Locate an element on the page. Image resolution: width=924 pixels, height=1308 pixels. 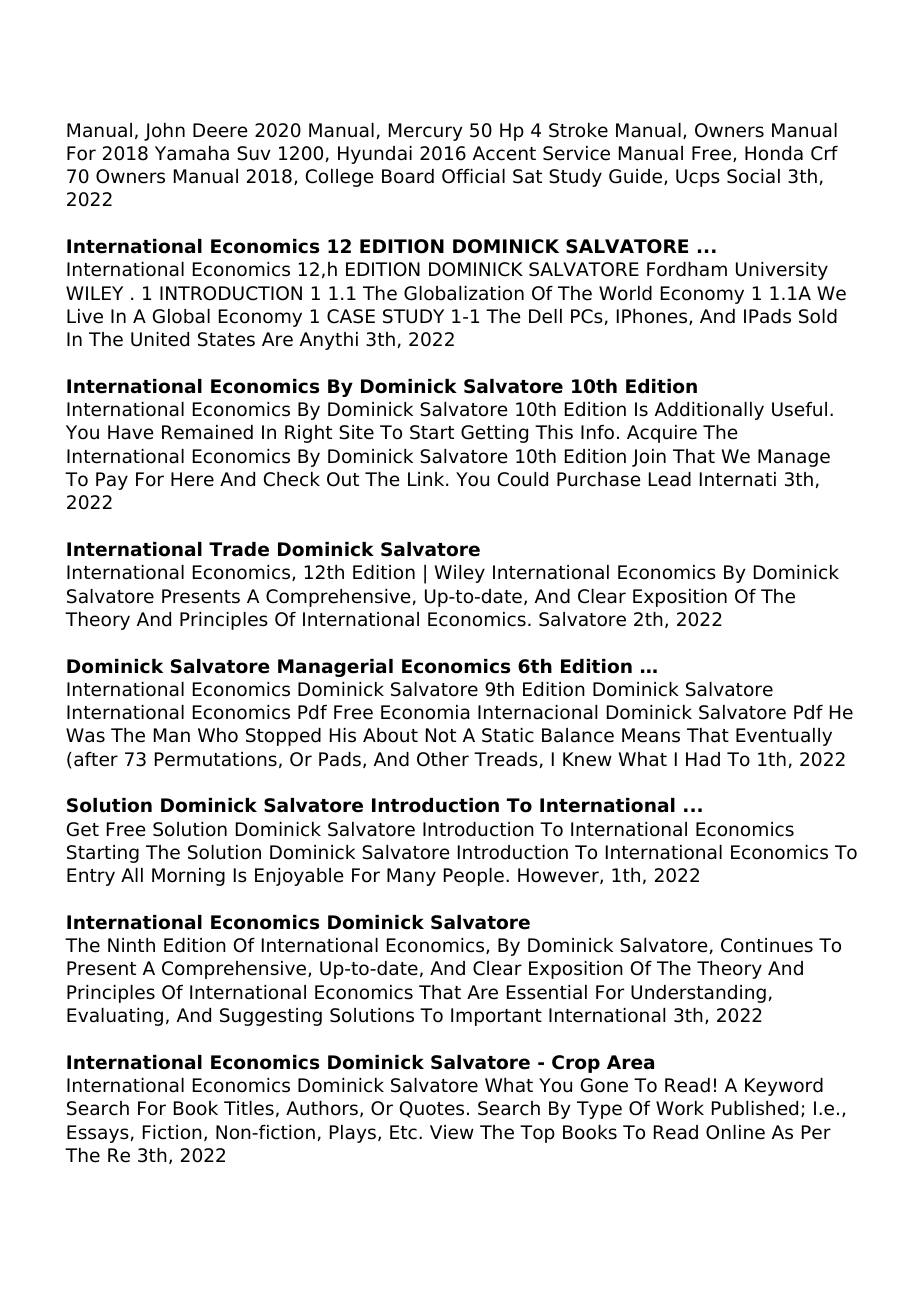
Yamaha is located at coordinates (192, 153).
